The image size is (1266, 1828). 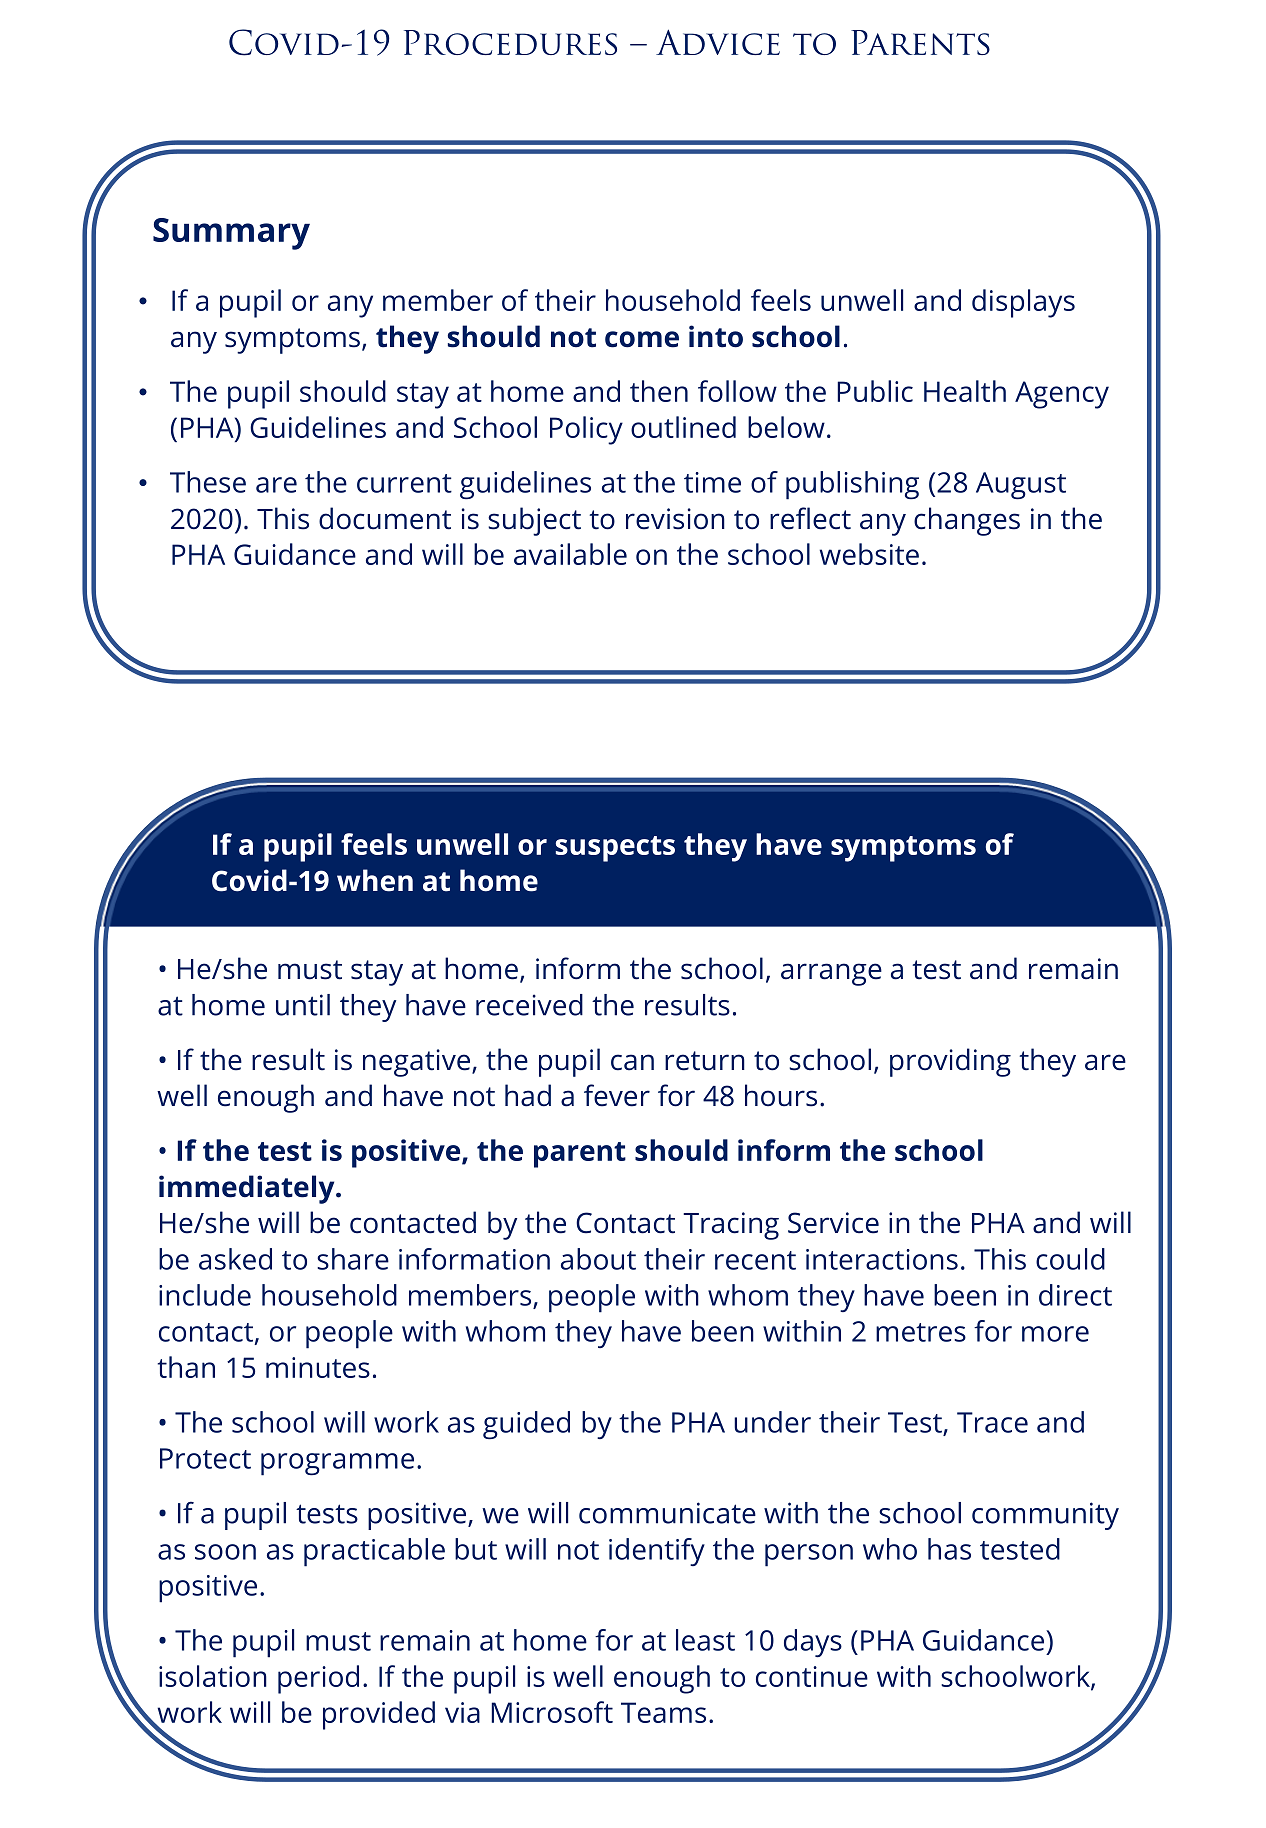 I want to click on when, so click(x=375, y=880).
